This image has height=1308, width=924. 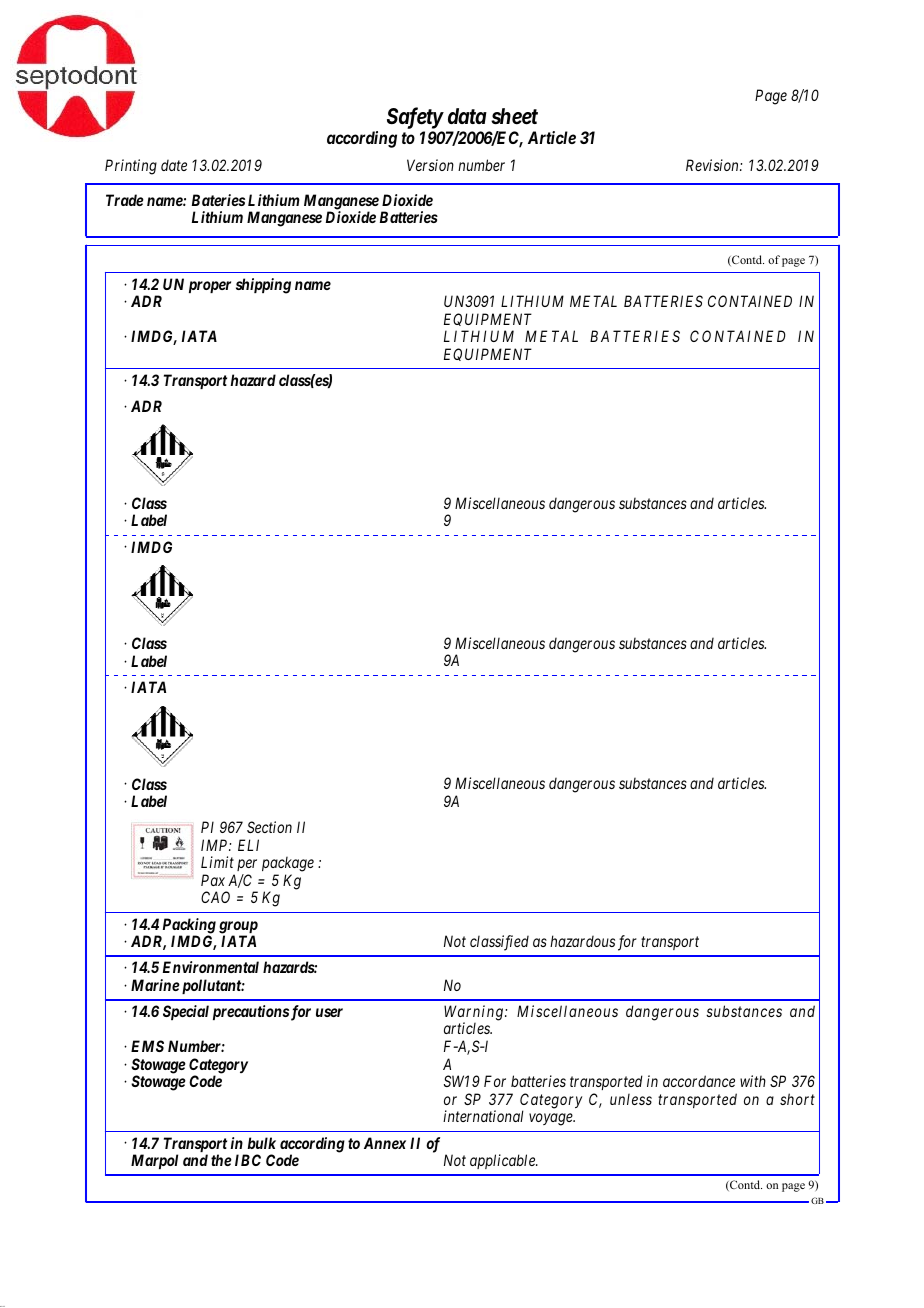 I want to click on Pax, so click(x=213, y=880).
